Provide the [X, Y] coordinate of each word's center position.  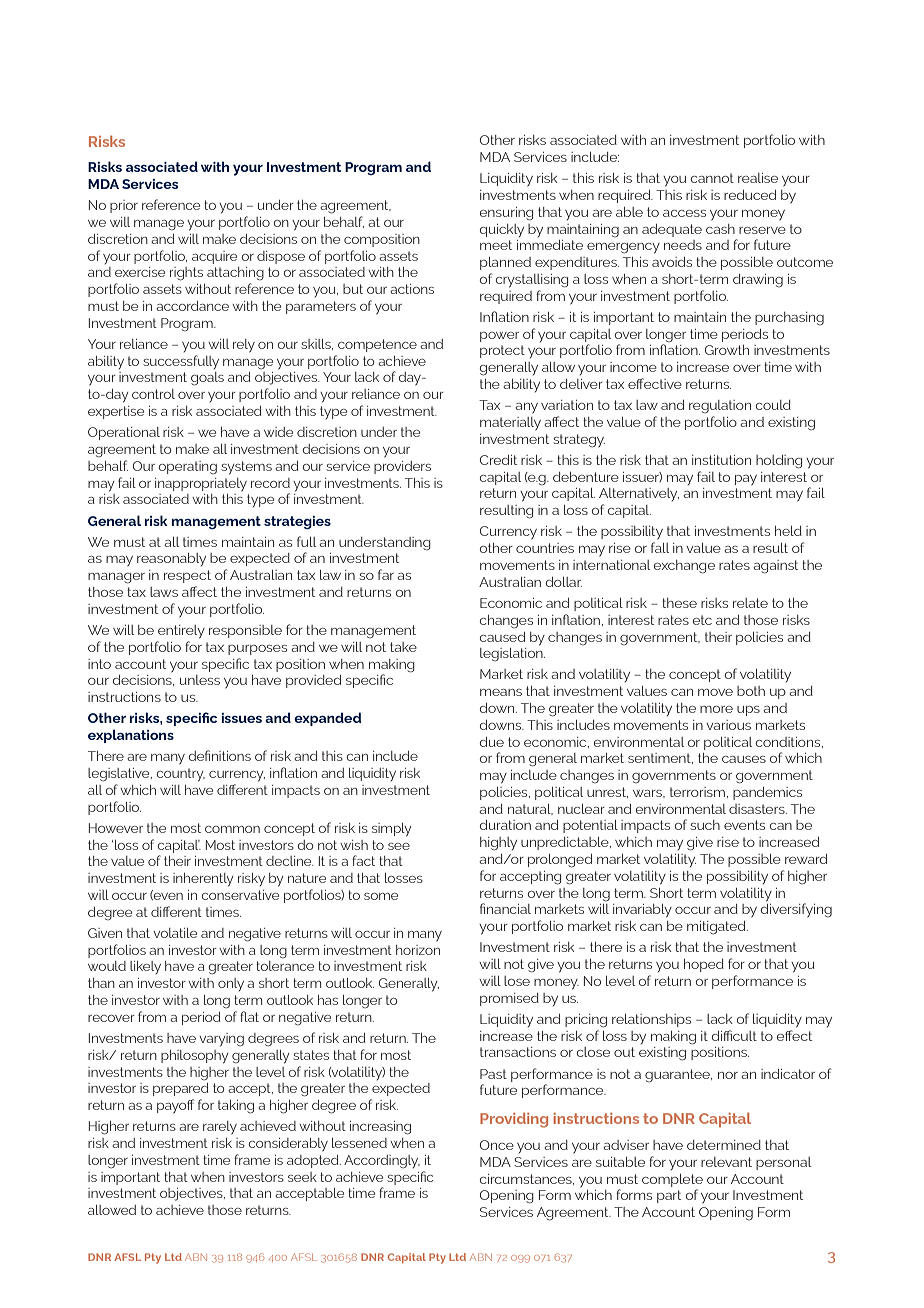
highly [498, 844]
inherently [203, 880]
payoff [175, 1106]
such [705, 825]
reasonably [171, 559]
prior [124, 206]
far [386, 574]
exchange [684, 567]
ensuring [506, 214]
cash [720, 229]
